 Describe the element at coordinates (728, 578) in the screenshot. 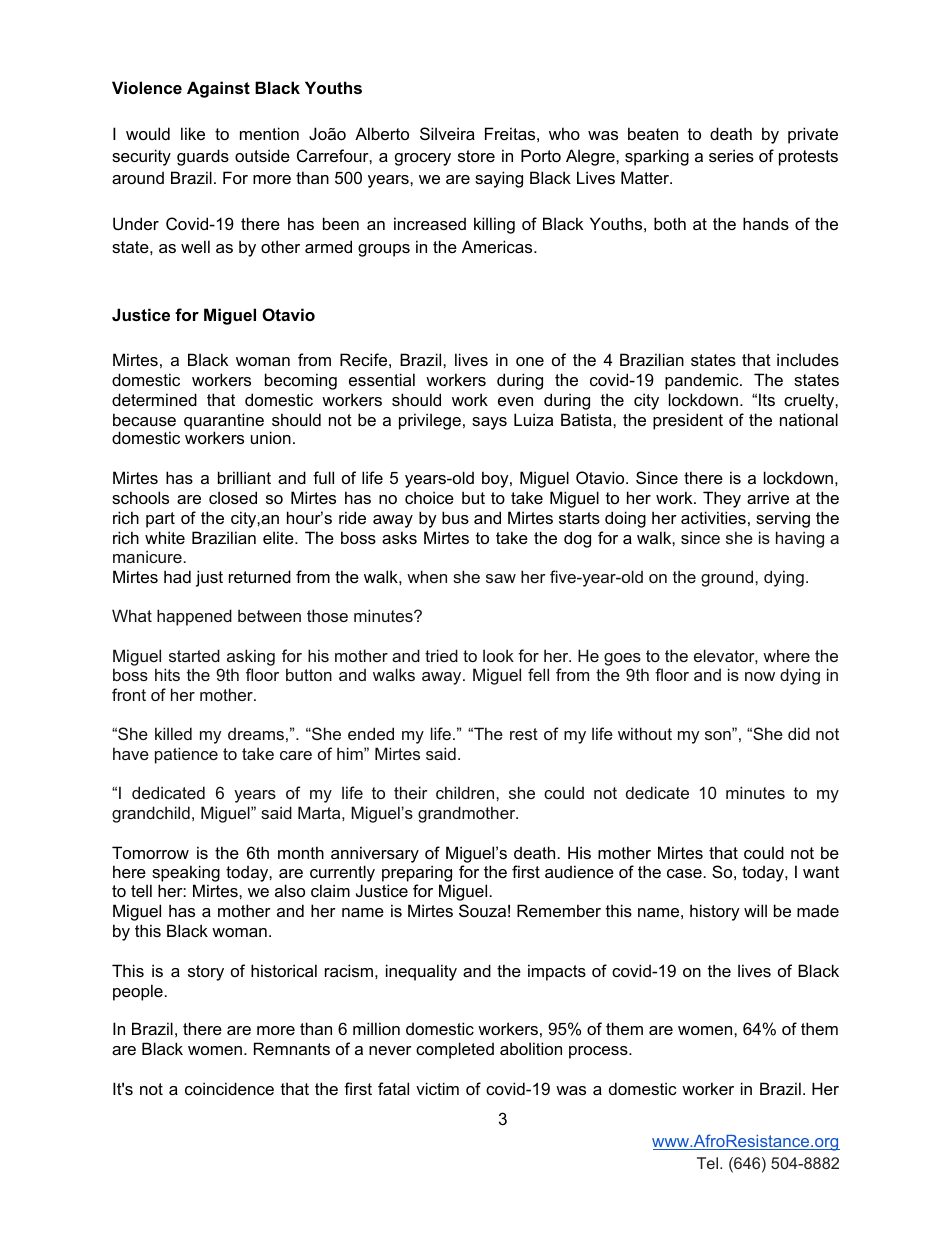

I see `ground` at that location.
